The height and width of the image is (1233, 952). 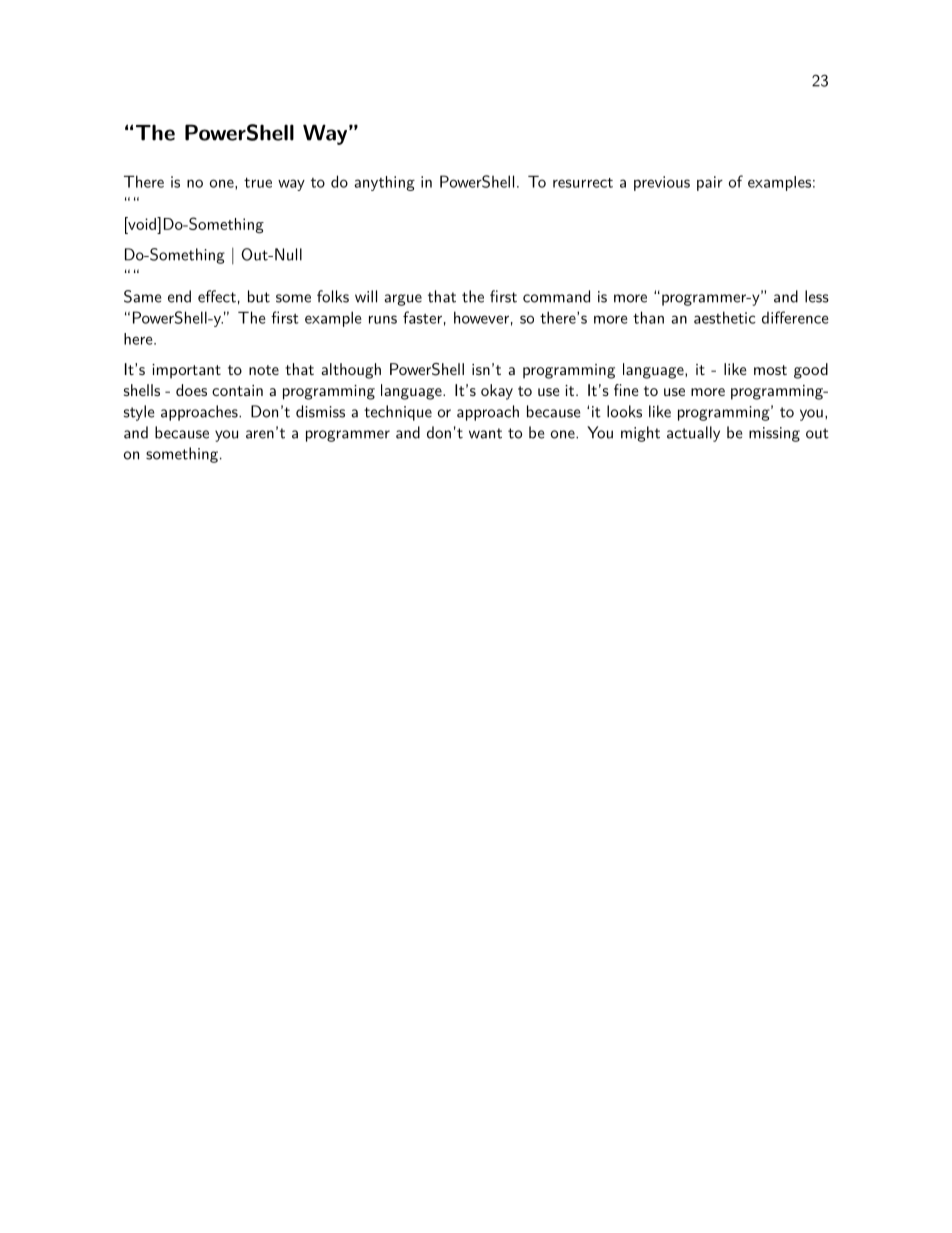 What do you see at coordinates (556, 296) in the image?
I see `command` at bounding box center [556, 296].
